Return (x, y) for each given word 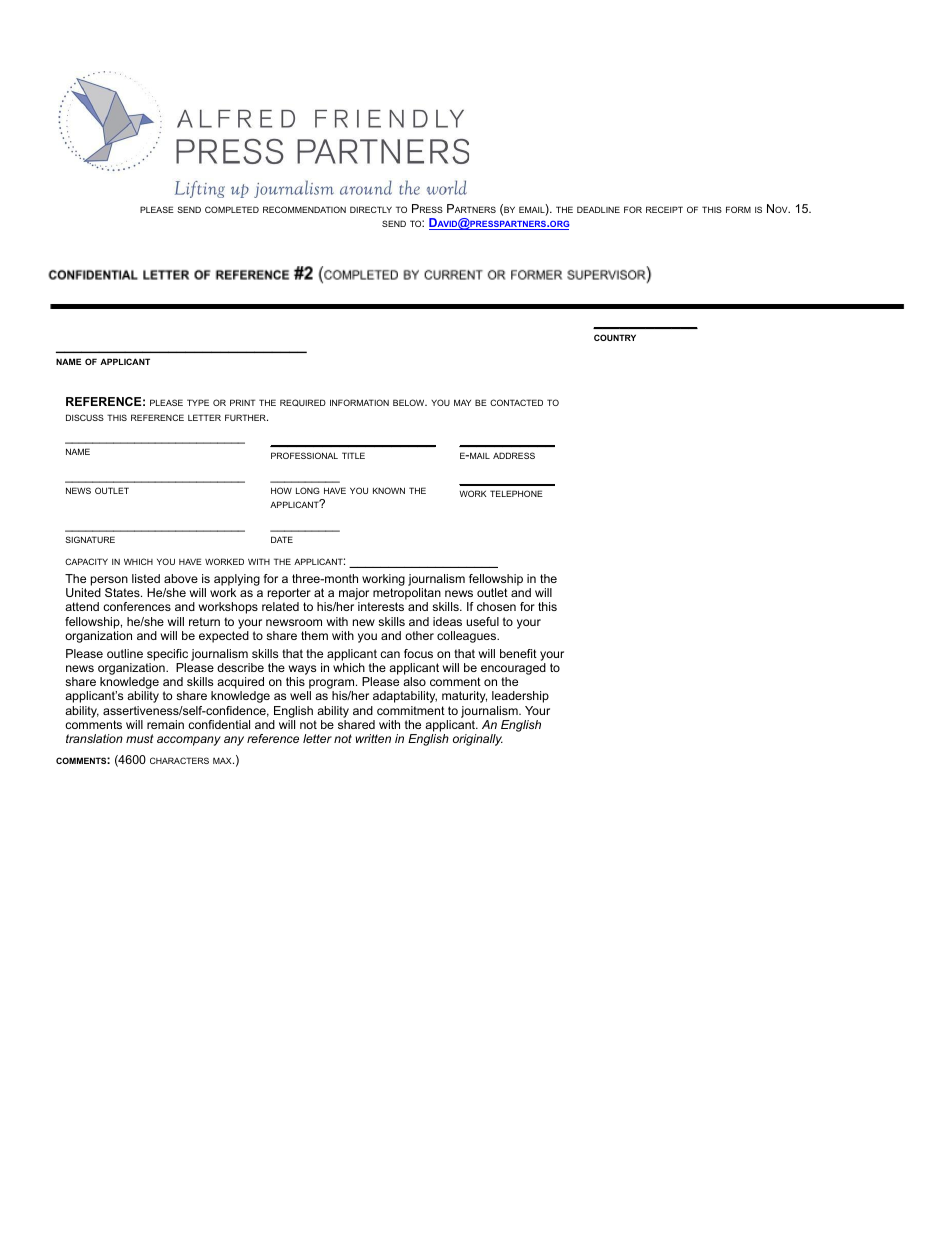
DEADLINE (598, 209)
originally (478, 740)
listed (146, 578)
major (353, 595)
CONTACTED (516, 402)
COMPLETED (232, 209)
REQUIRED (303, 402)
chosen (496, 606)
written (373, 738)
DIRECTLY (371, 209)
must (140, 738)
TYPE (198, 402)
